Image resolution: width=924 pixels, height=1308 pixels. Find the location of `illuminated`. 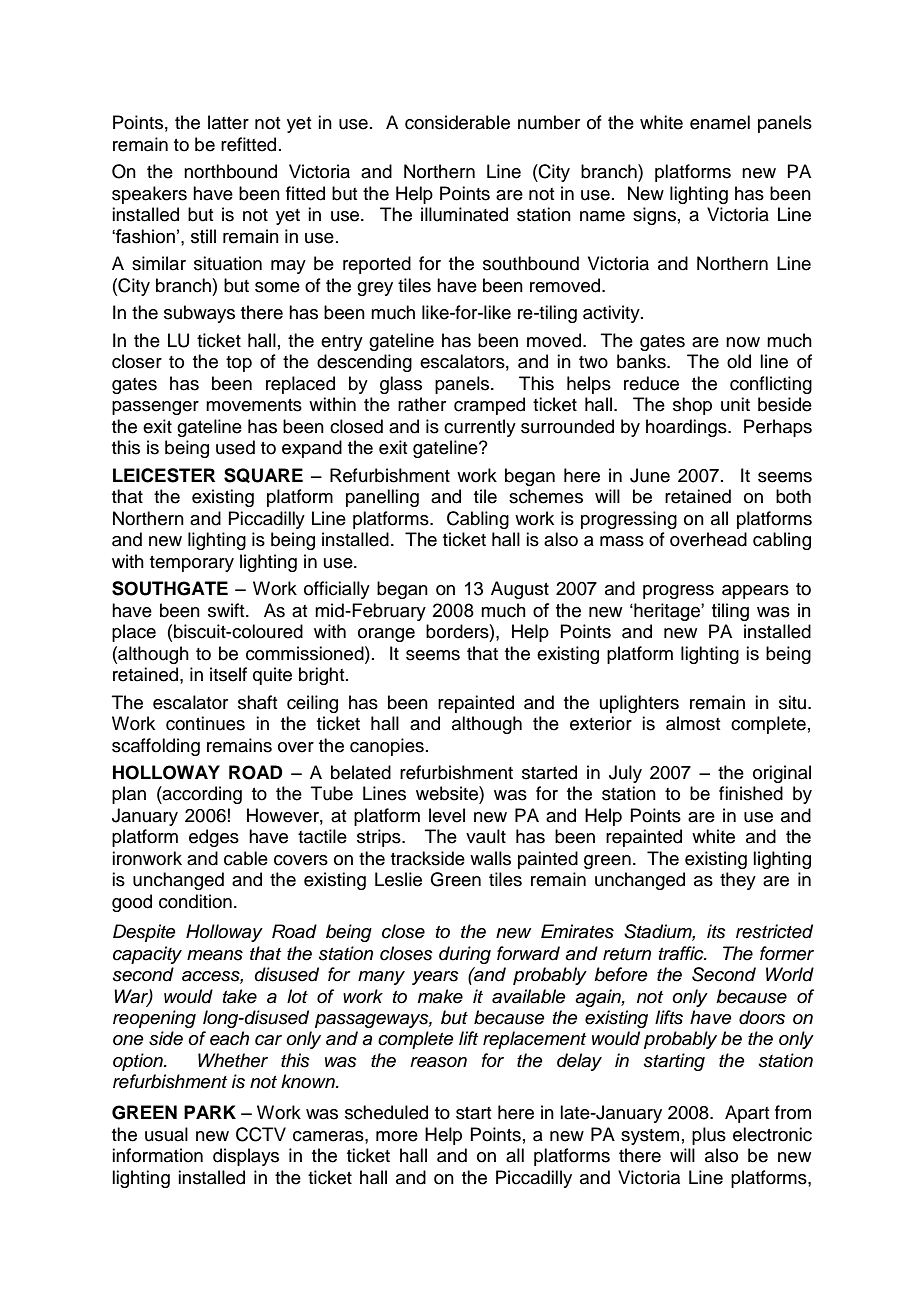

illuminated is located at coordinates (464, 214).
